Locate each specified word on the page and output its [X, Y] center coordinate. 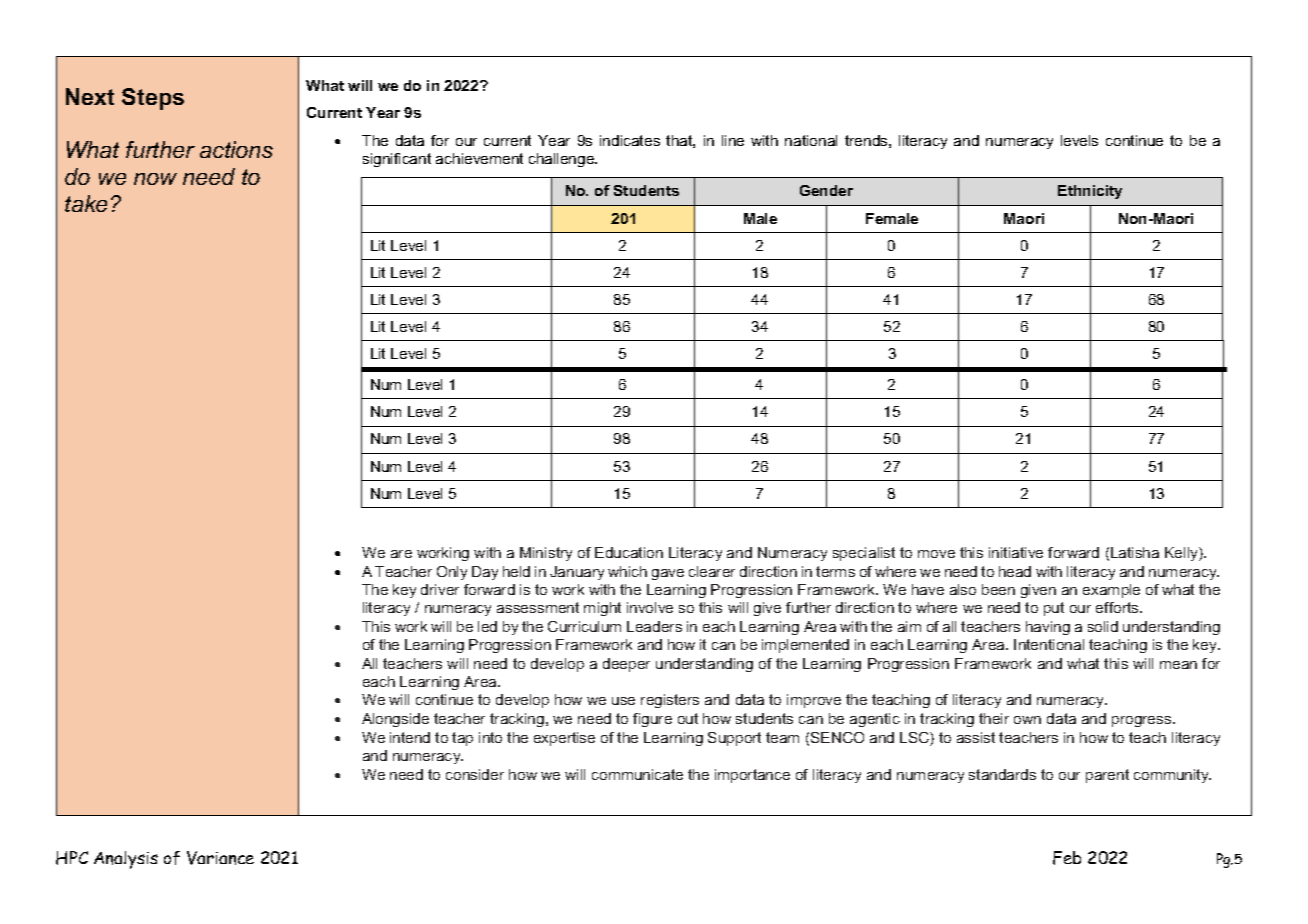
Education [629, 552]
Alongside [395, 720]
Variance [220, 858]
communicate [637, 774]
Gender [826, 190]
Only [452, 573]
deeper [626, 665]
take [86, 203]
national [811, 140]
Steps [153, 99]
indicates [630, 140]
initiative [1016, 552]
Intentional [1049, 644]
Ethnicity [1090, 192]
